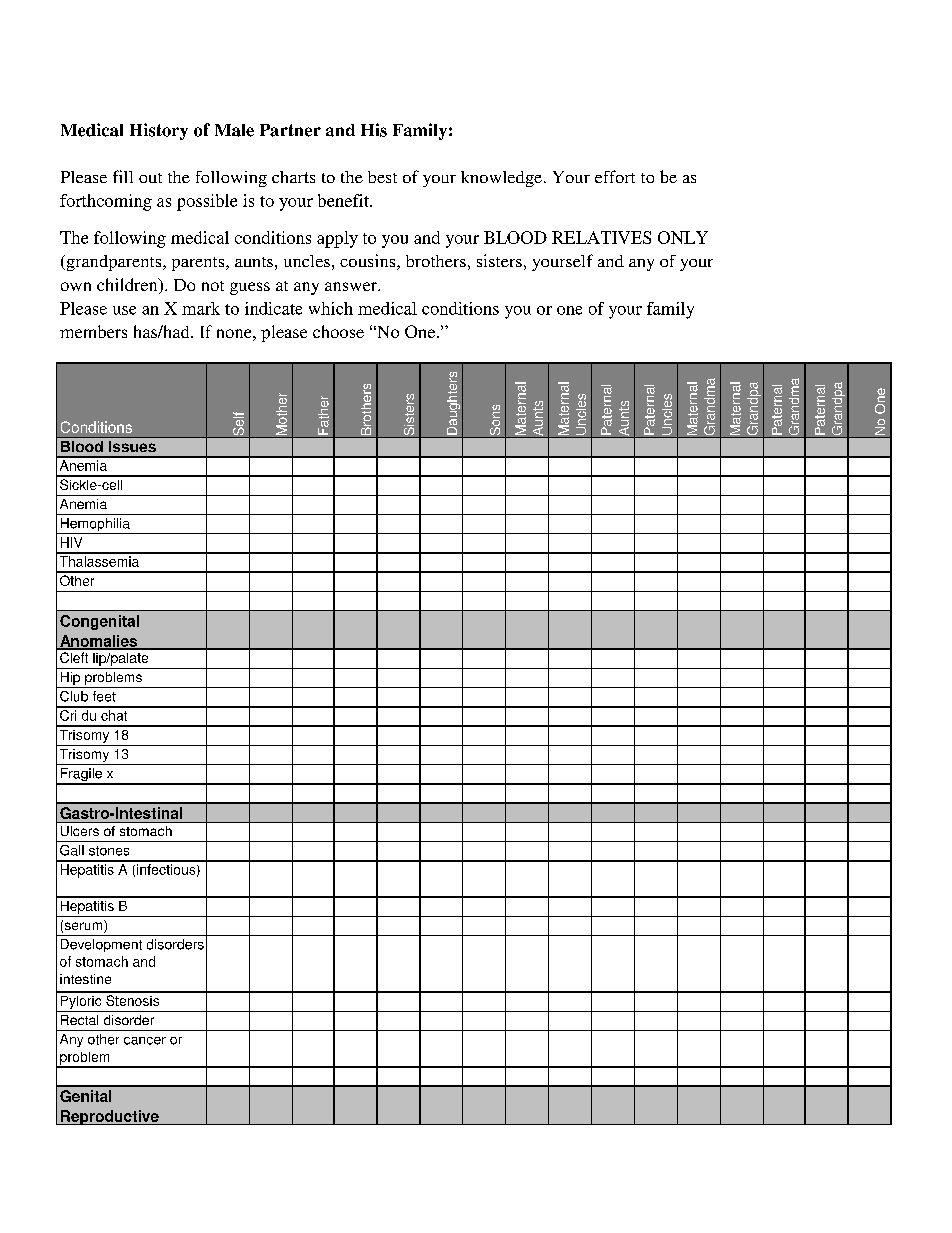  I want to click on Hemophilia, so click(95, 526).
